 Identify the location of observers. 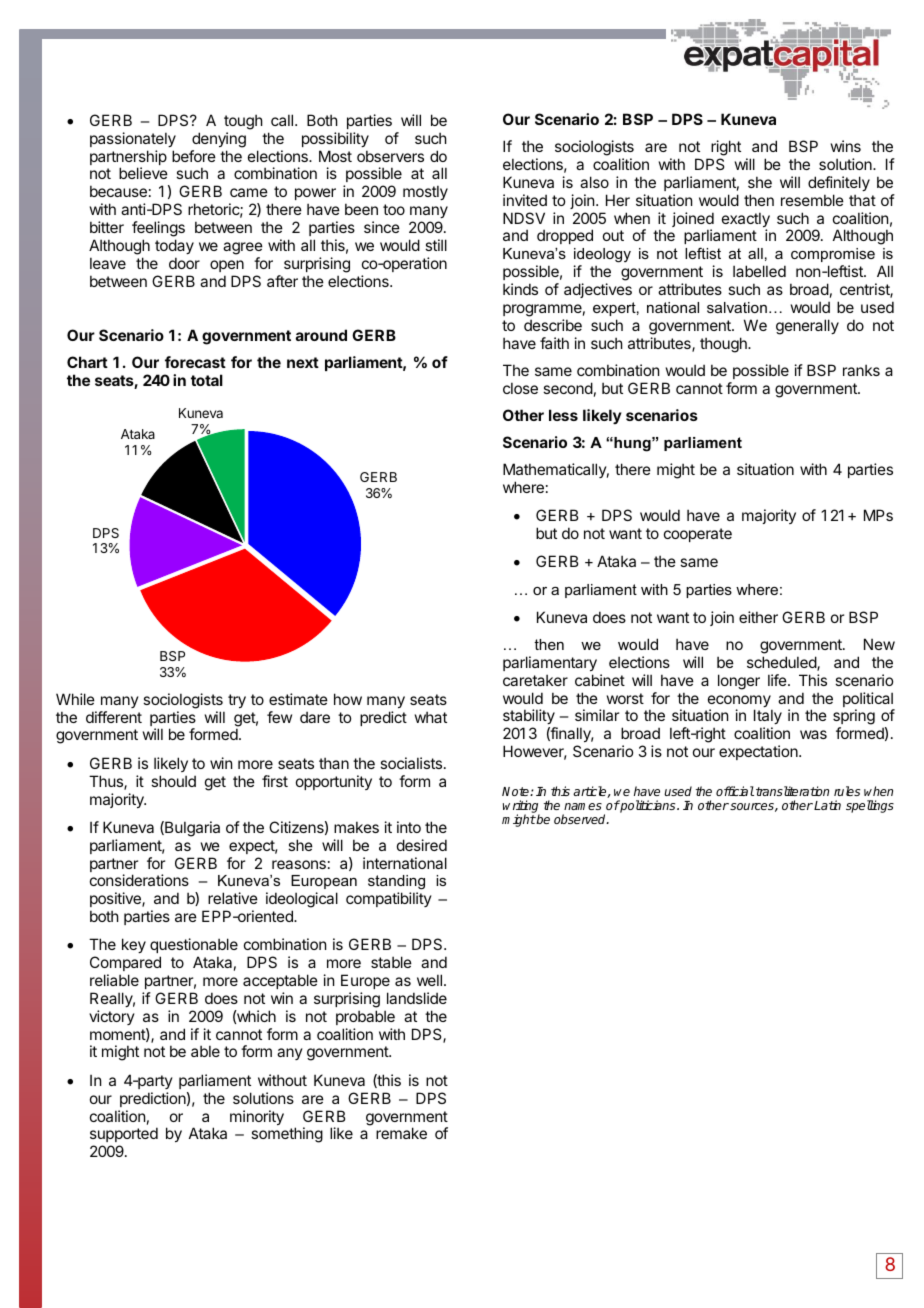
(390, 156).
